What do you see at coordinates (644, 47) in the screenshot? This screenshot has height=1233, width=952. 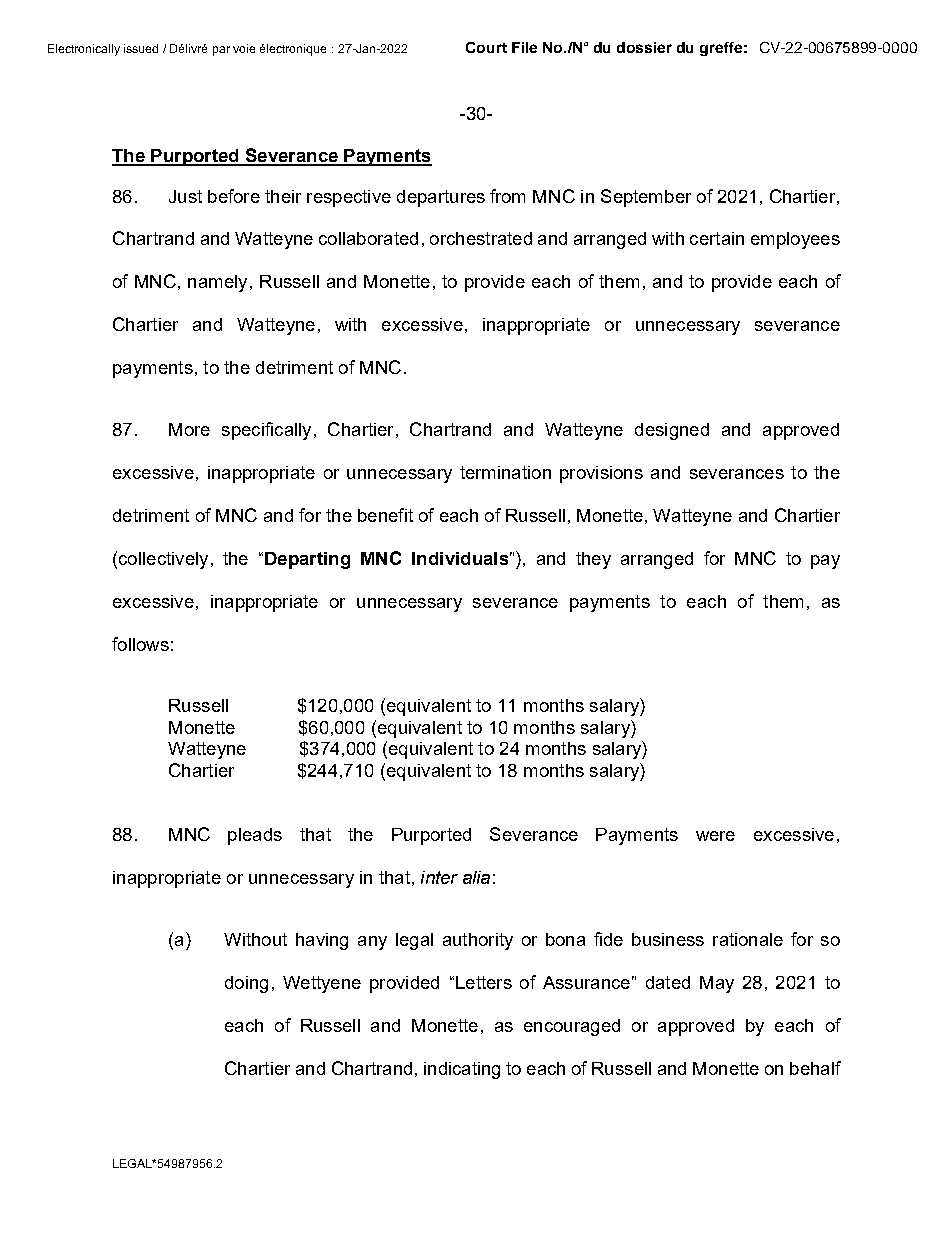 I see `dossier` at bounding box center [644, 47].
